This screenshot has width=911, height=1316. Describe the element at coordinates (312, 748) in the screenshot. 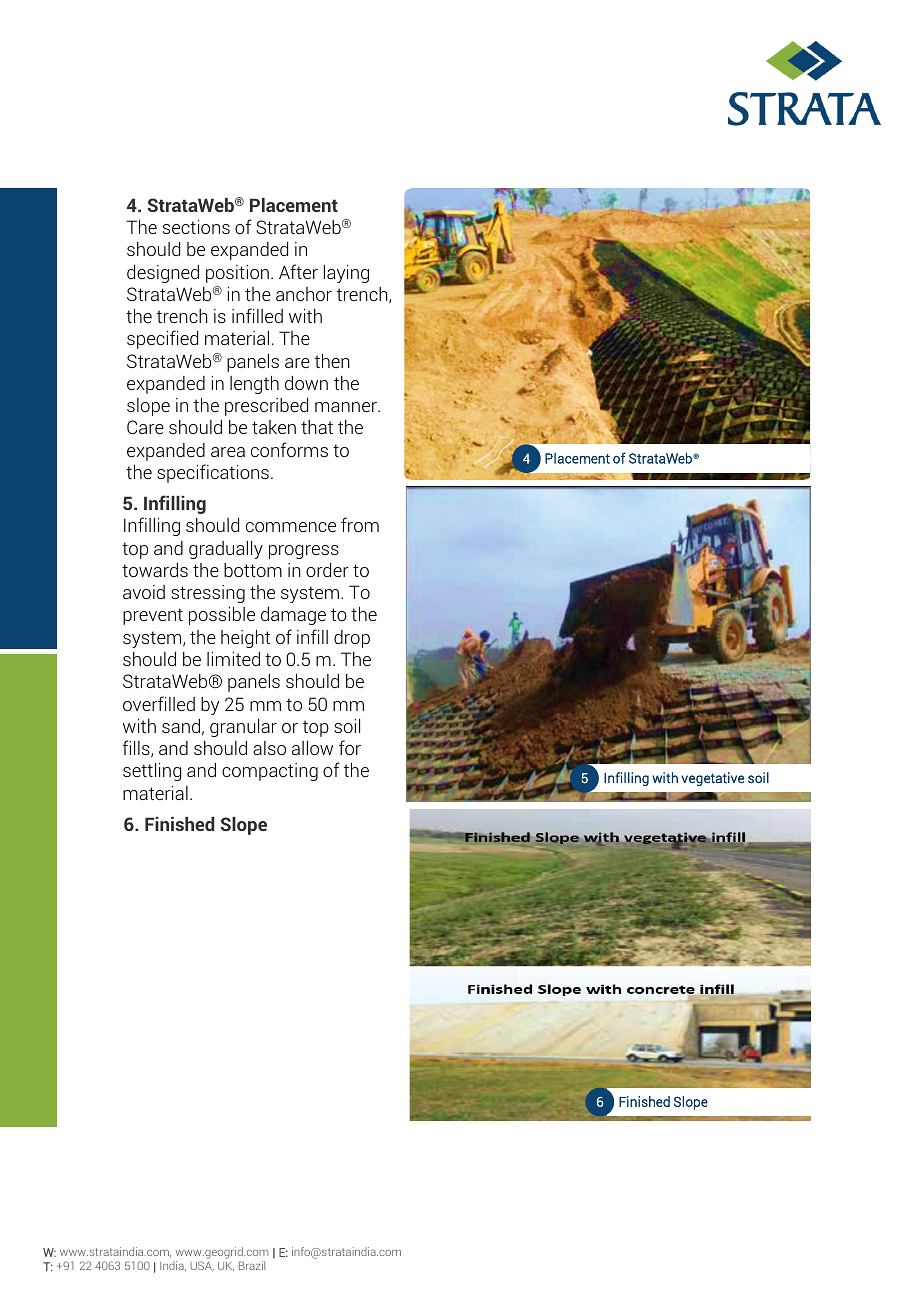

I see `allow` at that location.
